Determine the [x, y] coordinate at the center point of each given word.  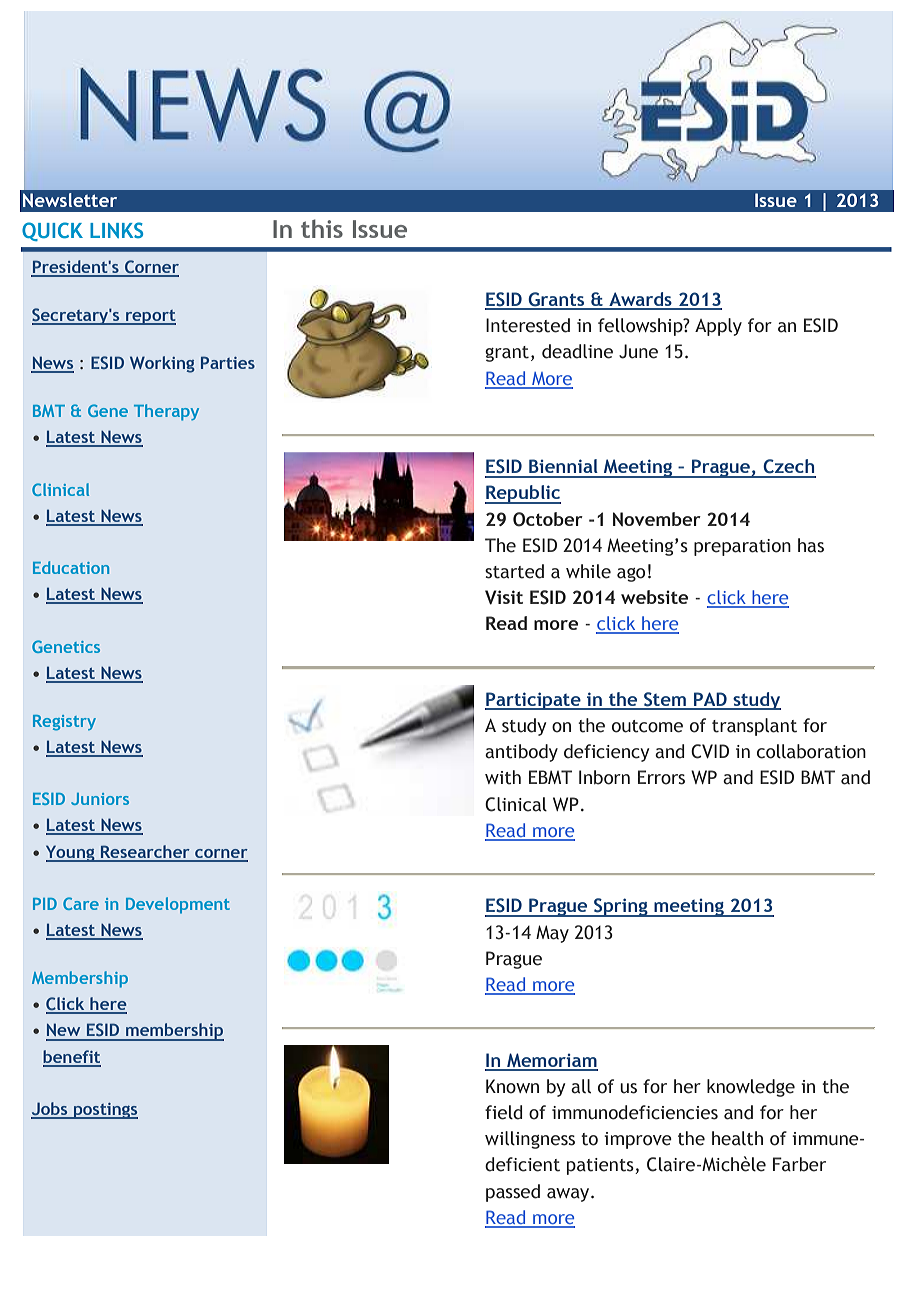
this [322, 228]
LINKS [116, 230]
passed [513, 1193]
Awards [640, 300]
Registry [64, 723]
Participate [534, 701]
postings [105, 1111]
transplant [754, 727]
